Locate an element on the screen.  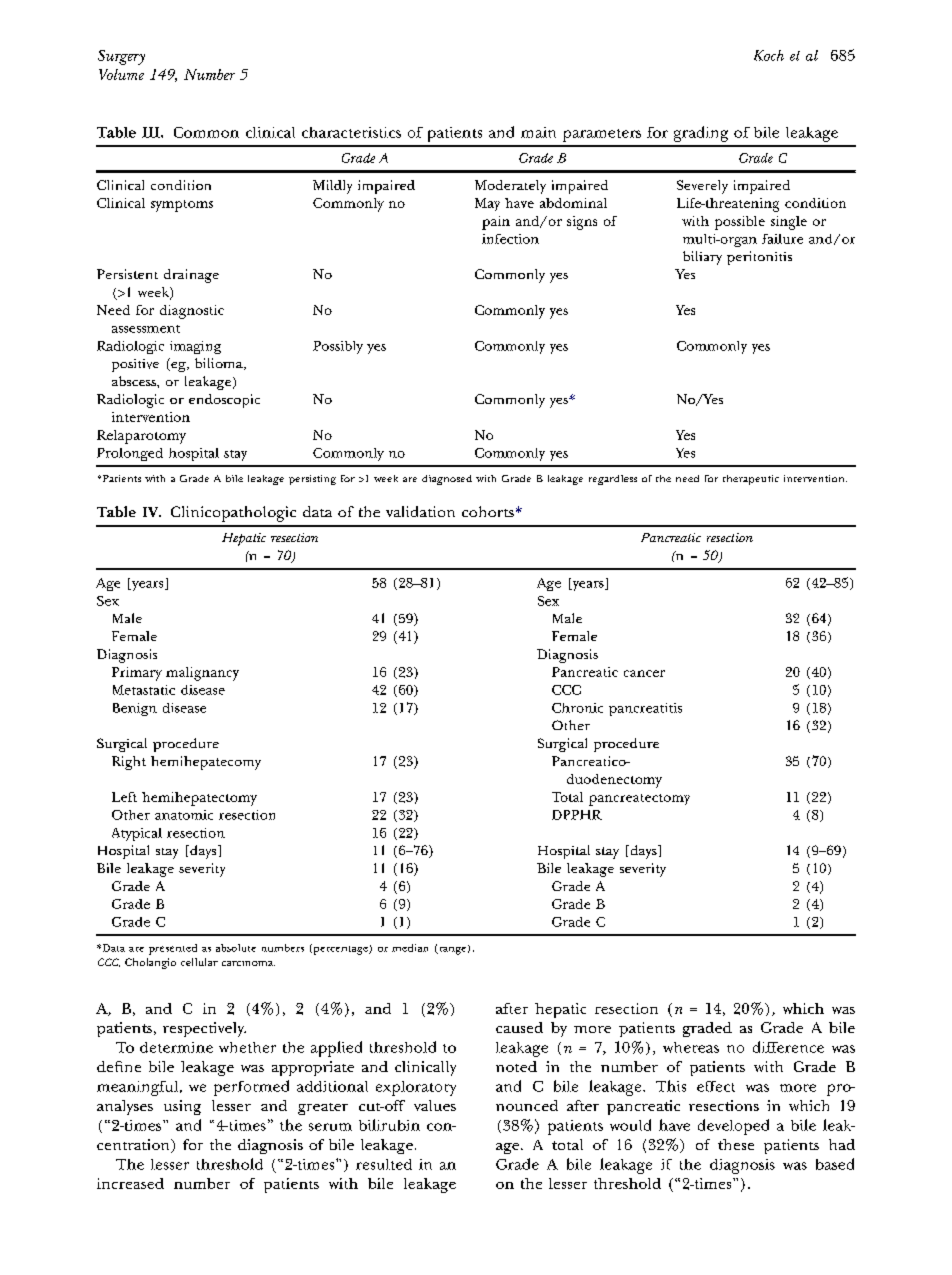
main is located at coordinates (538, 132).
